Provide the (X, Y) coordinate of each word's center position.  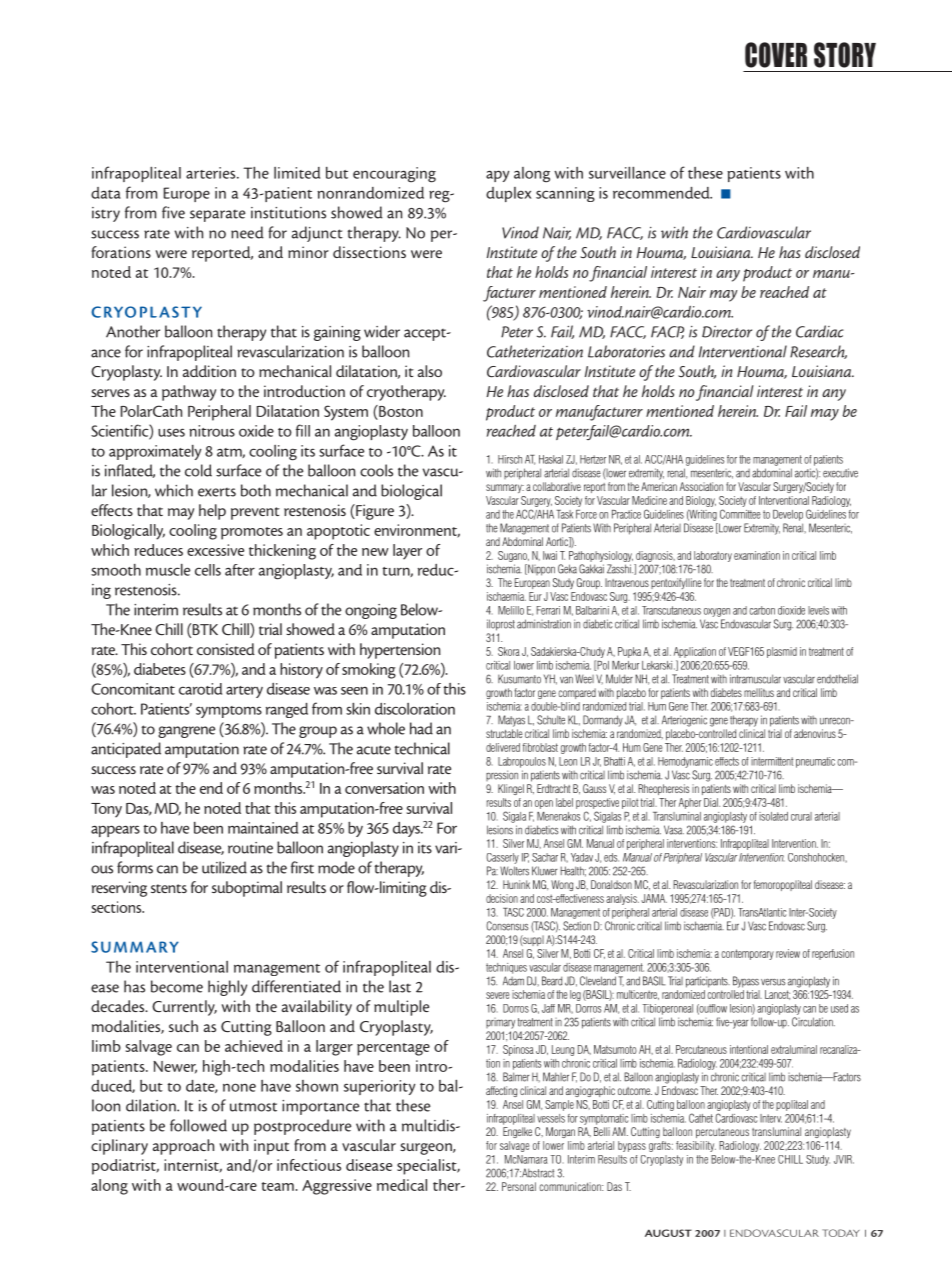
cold (198, 470)
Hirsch (510, 459)
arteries (212, 173)
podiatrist (125, 1167)
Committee (740, 514)
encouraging (394, 175)
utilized (224, 867)
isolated (773, 816)
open (544, 804)
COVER (776, 55)
